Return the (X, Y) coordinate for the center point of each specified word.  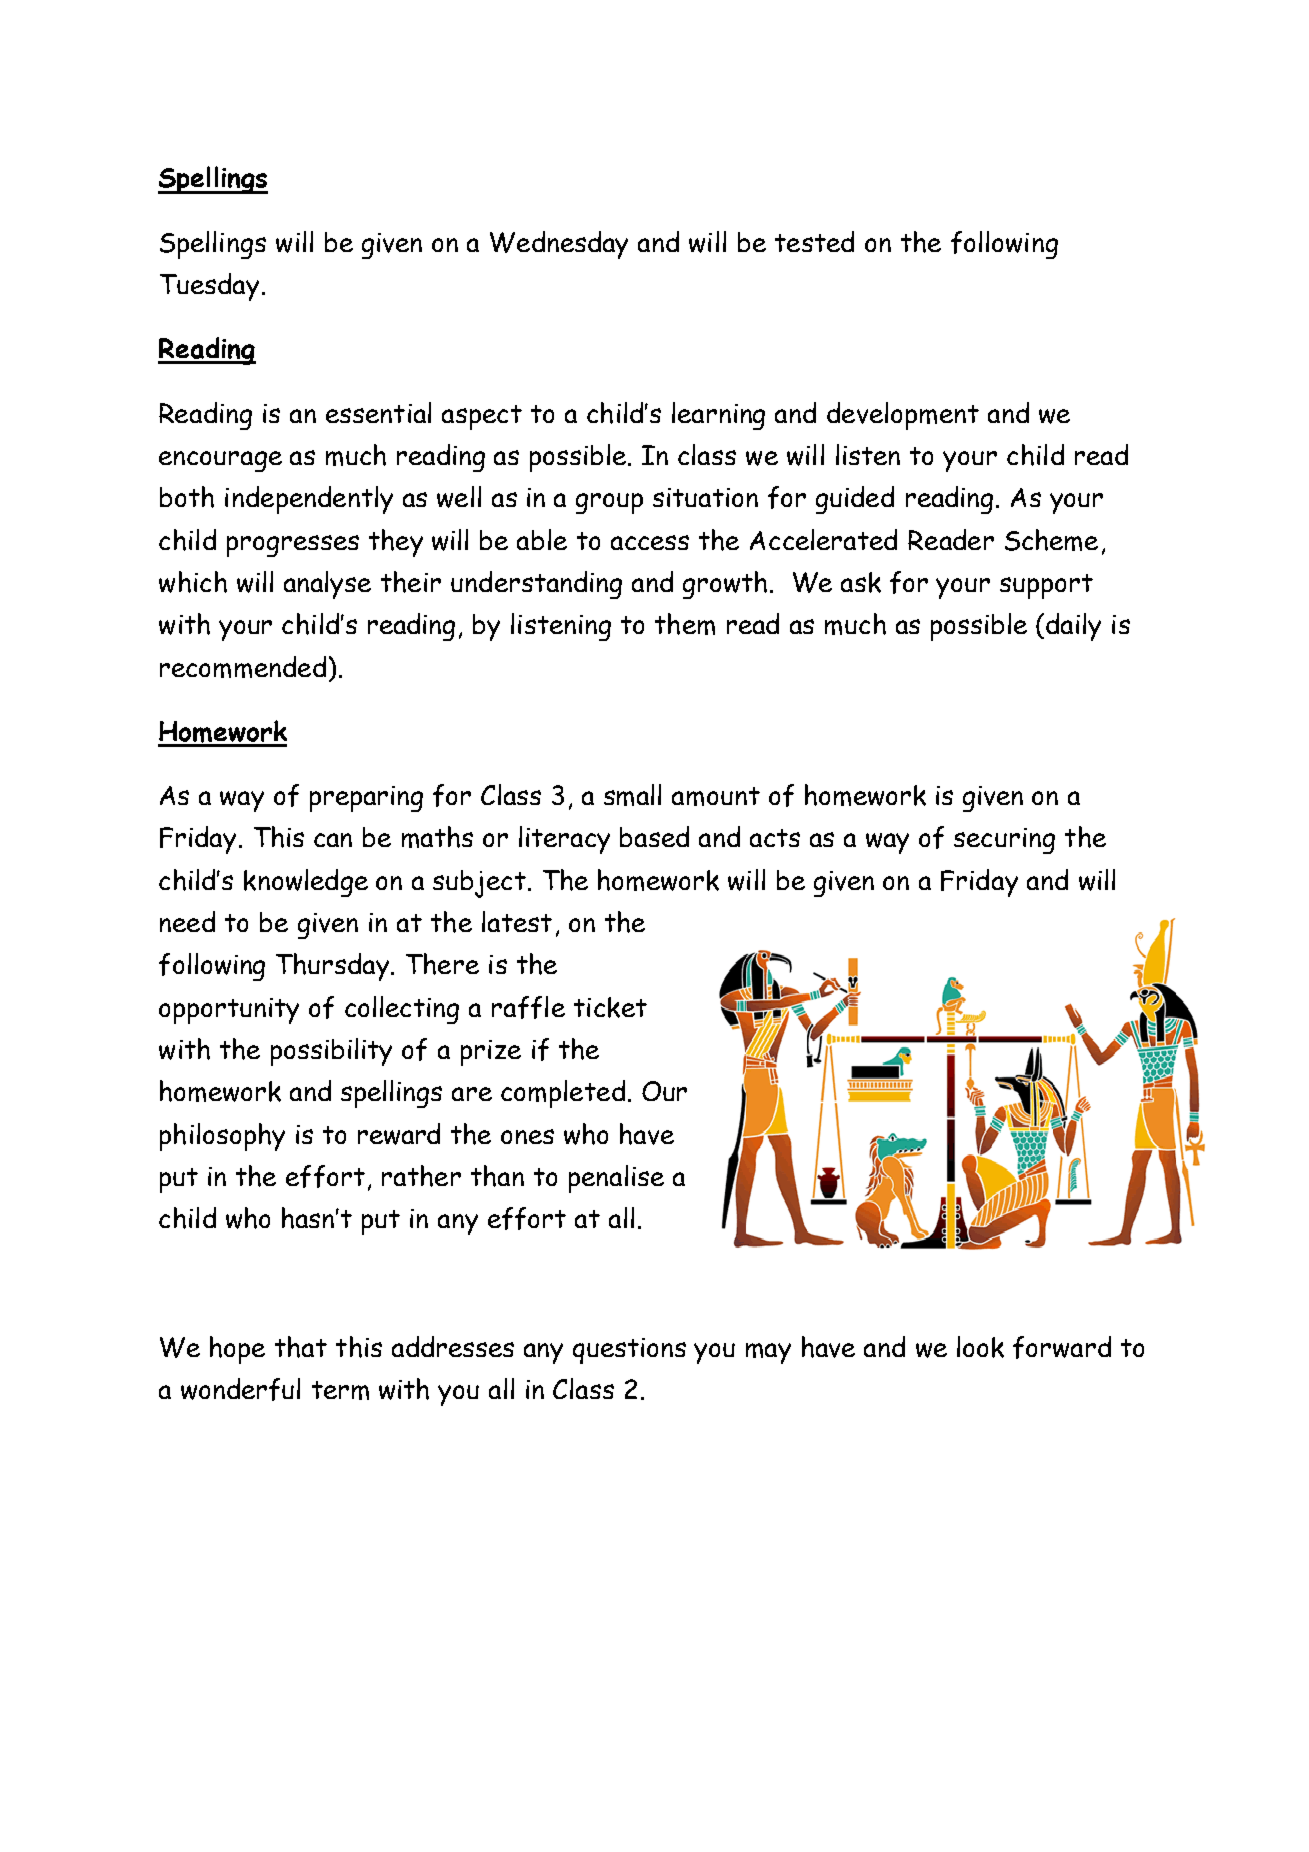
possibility (331, 1052)
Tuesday (209, 287)
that (301, 1347)
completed (563, 1094)
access (650, 542)
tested (814, 241)
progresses (293, 546)
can (333, 840)
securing (1004, 841)
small (632, 795)
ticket (610, 1007)
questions (629, 1351)
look (980, 1347)
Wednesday (559, 245)
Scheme (1051, 540)
